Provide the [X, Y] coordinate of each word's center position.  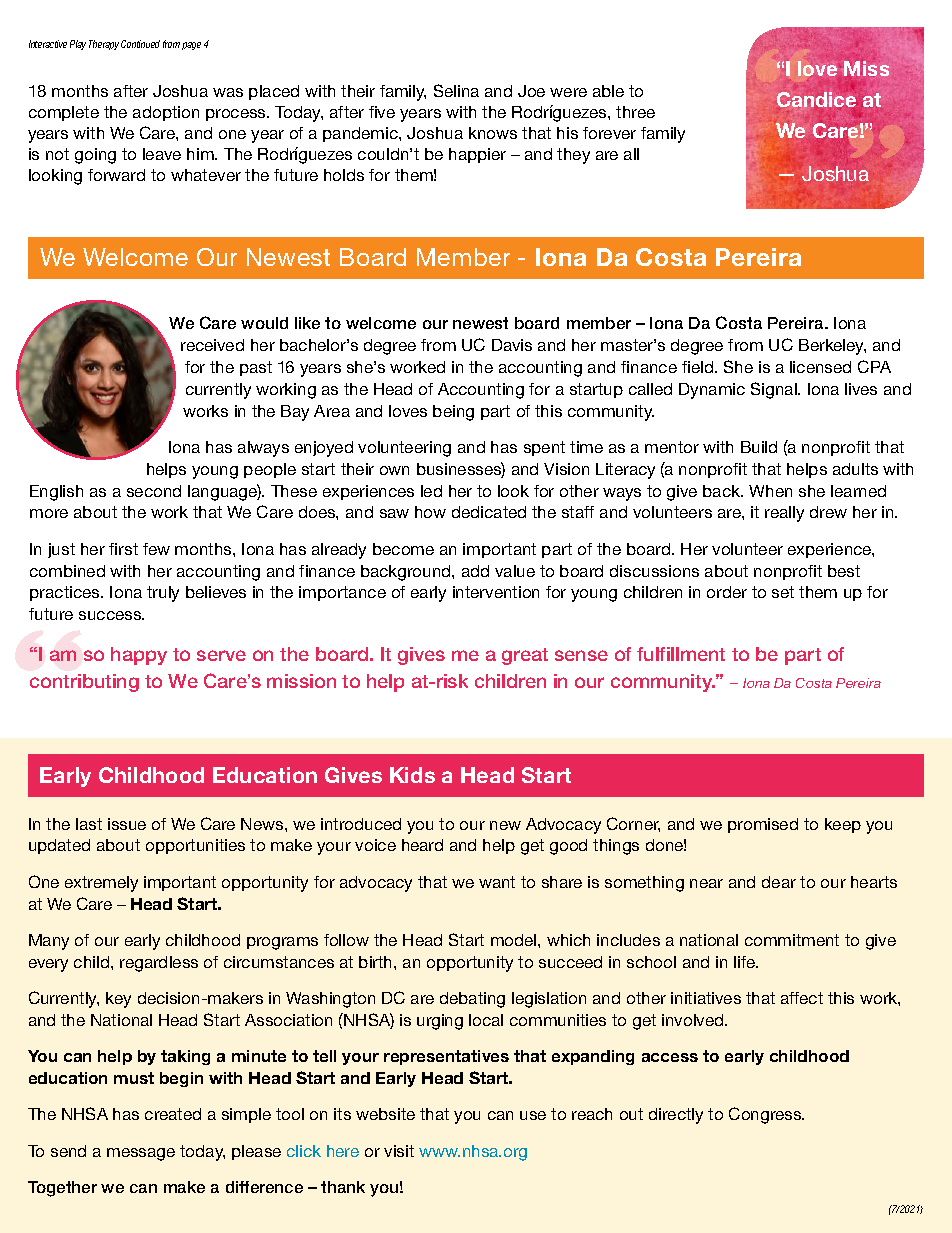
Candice [816, 99]
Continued [140, 44]
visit [399, 1151]
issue [127, 824]
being [453, 413]
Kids [412, 775]
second [154, 491]
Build [759, 447]
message [141, 1154]
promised [763, 825]
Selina [456, 90]
